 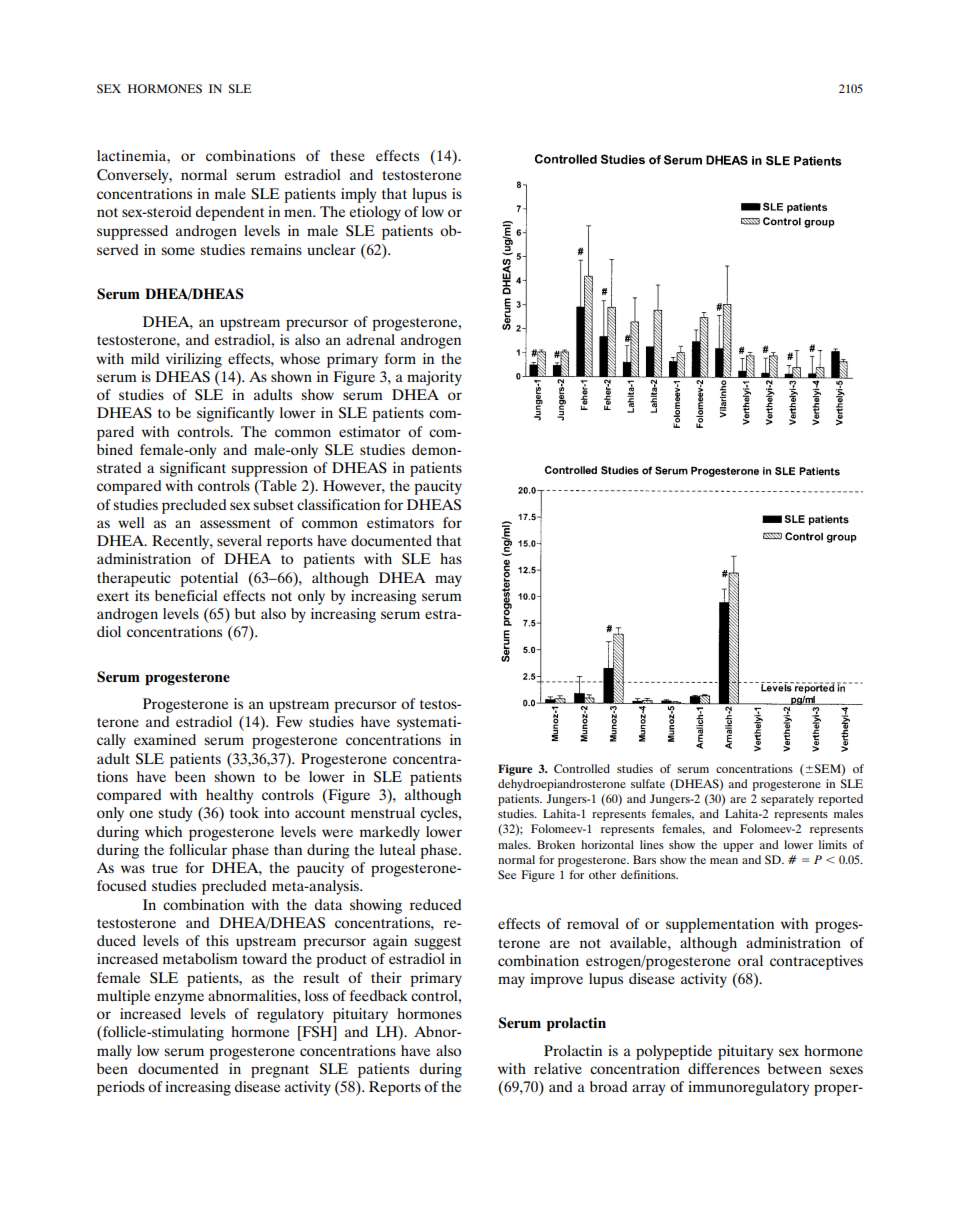 I want to click on imply, so click(x=358, y=195).
